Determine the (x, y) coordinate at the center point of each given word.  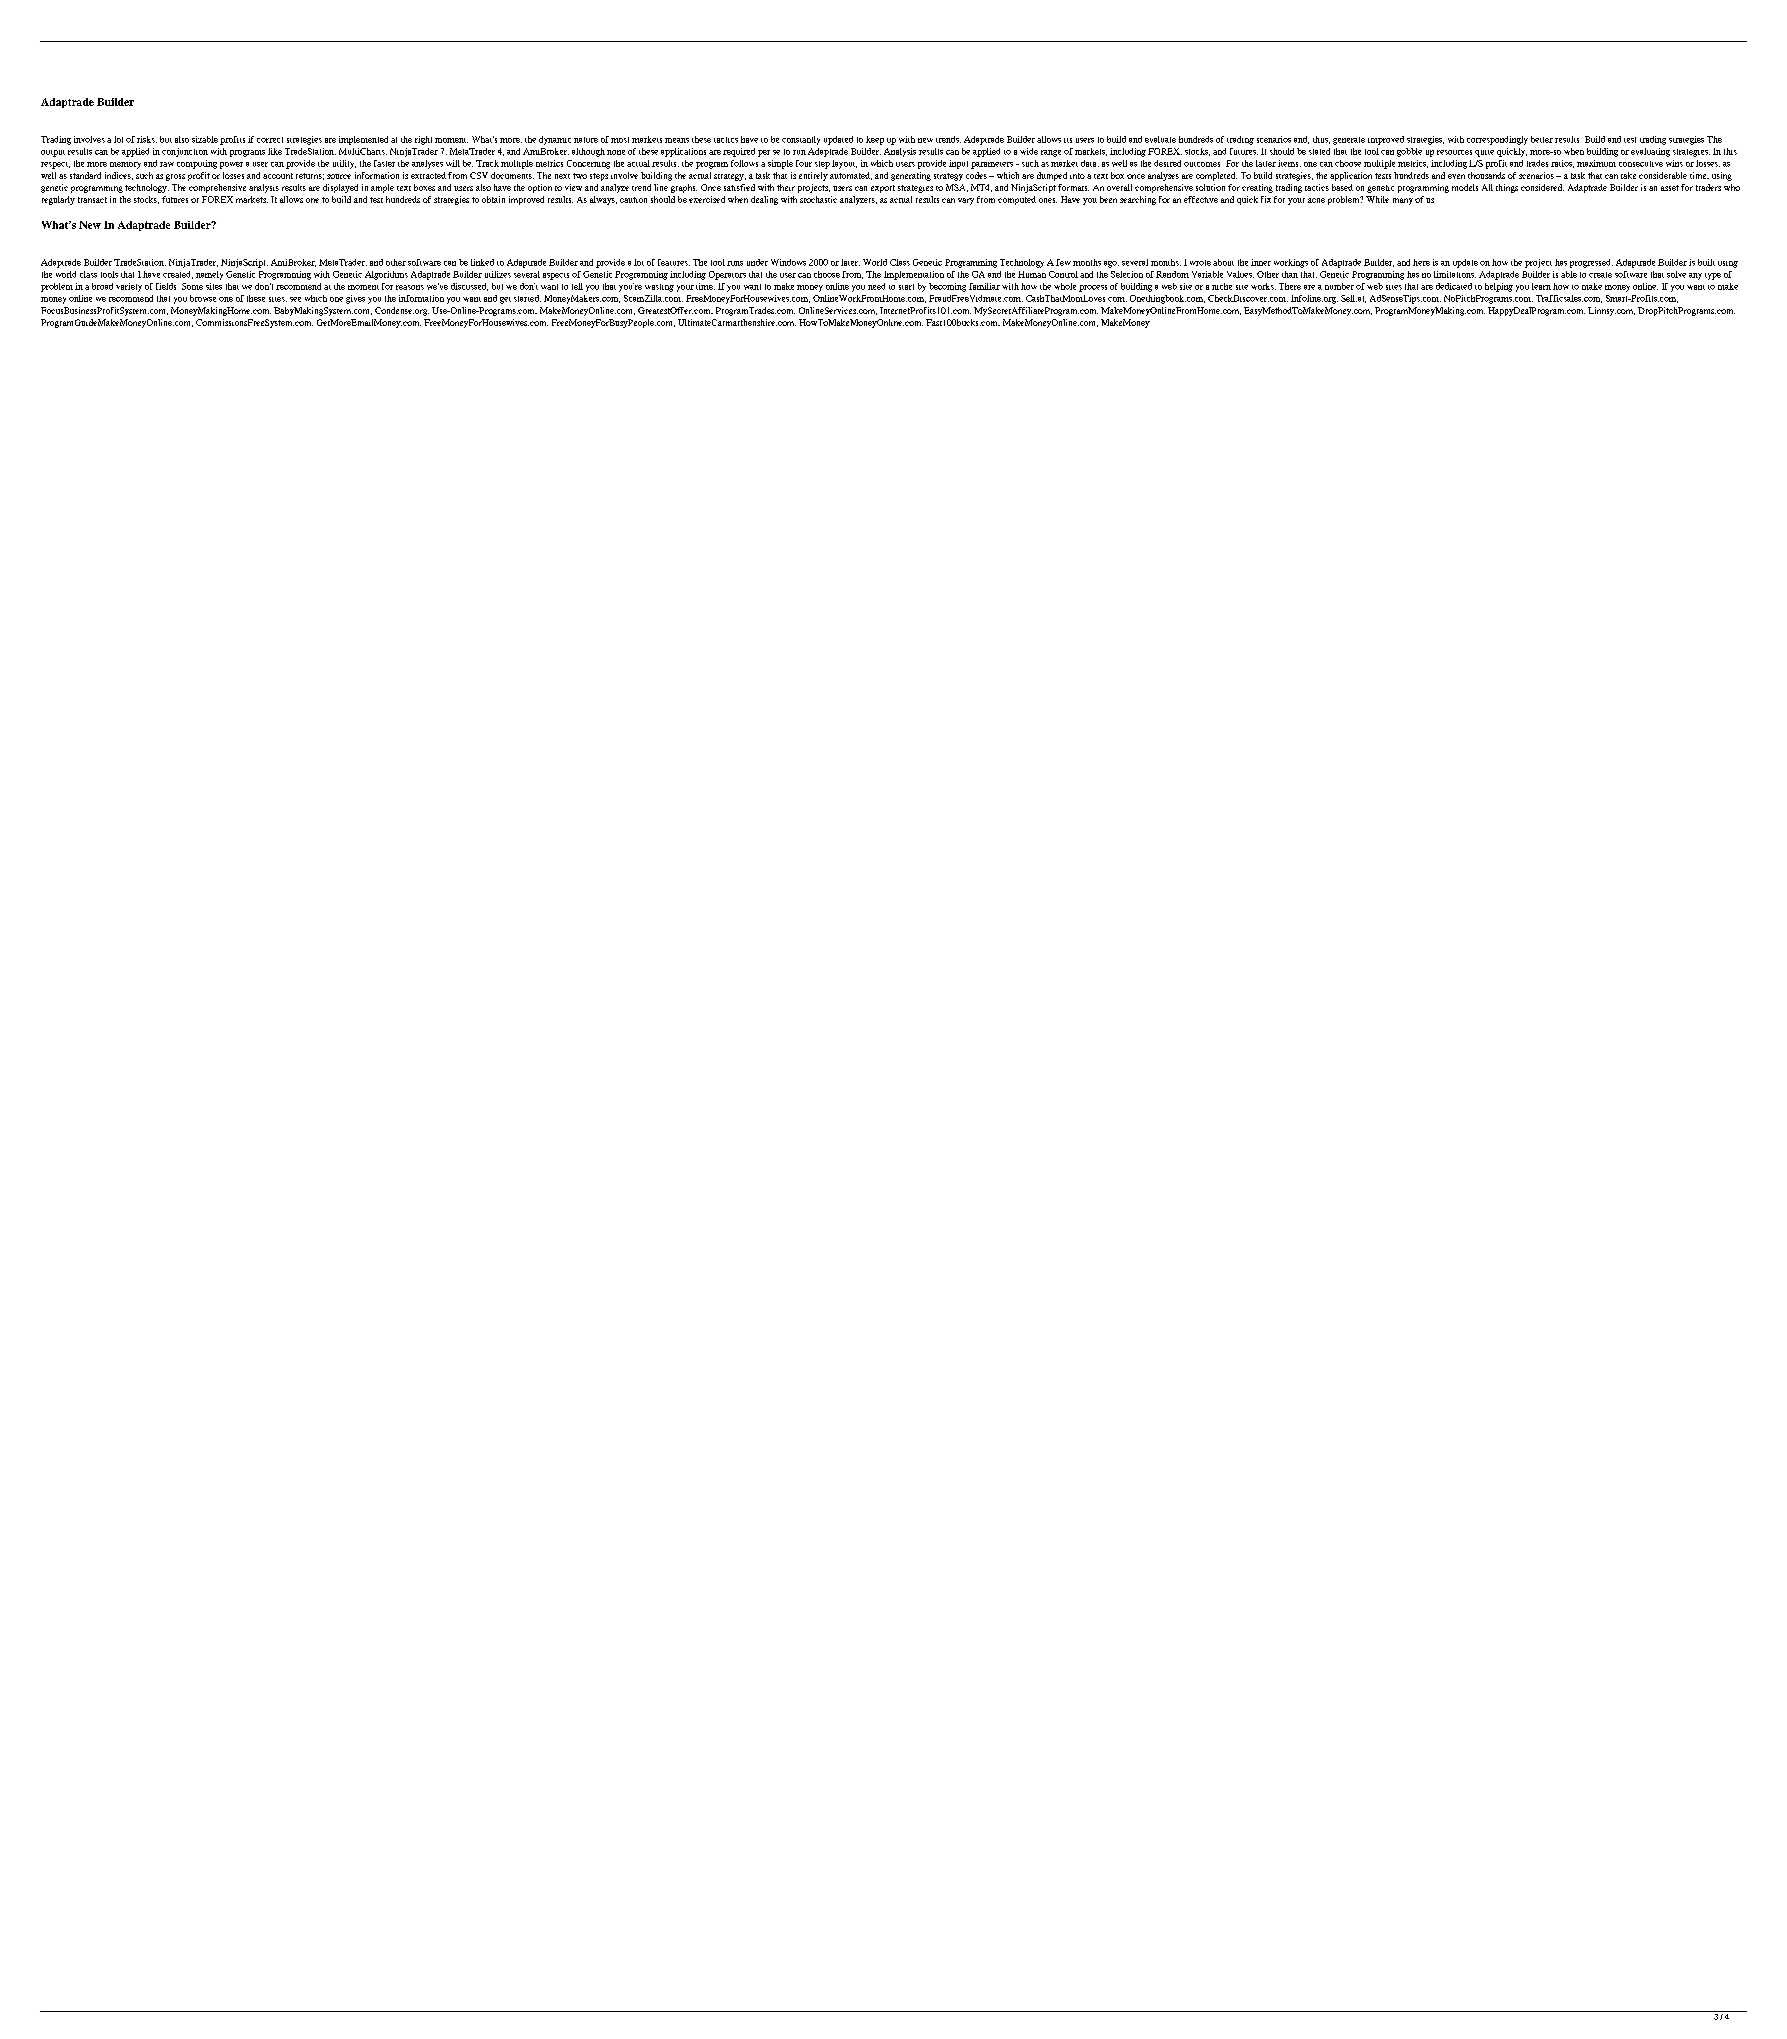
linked (482, 262)
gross (175, 177)
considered (1542, 187)
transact (92, 200)
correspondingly (1497, 140)
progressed (1591, 263)
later (850, 262)
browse (203, 298)
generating (911, 176)
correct (270, 140)
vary (966, 201)
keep (875, 140)
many (1403, 201)
